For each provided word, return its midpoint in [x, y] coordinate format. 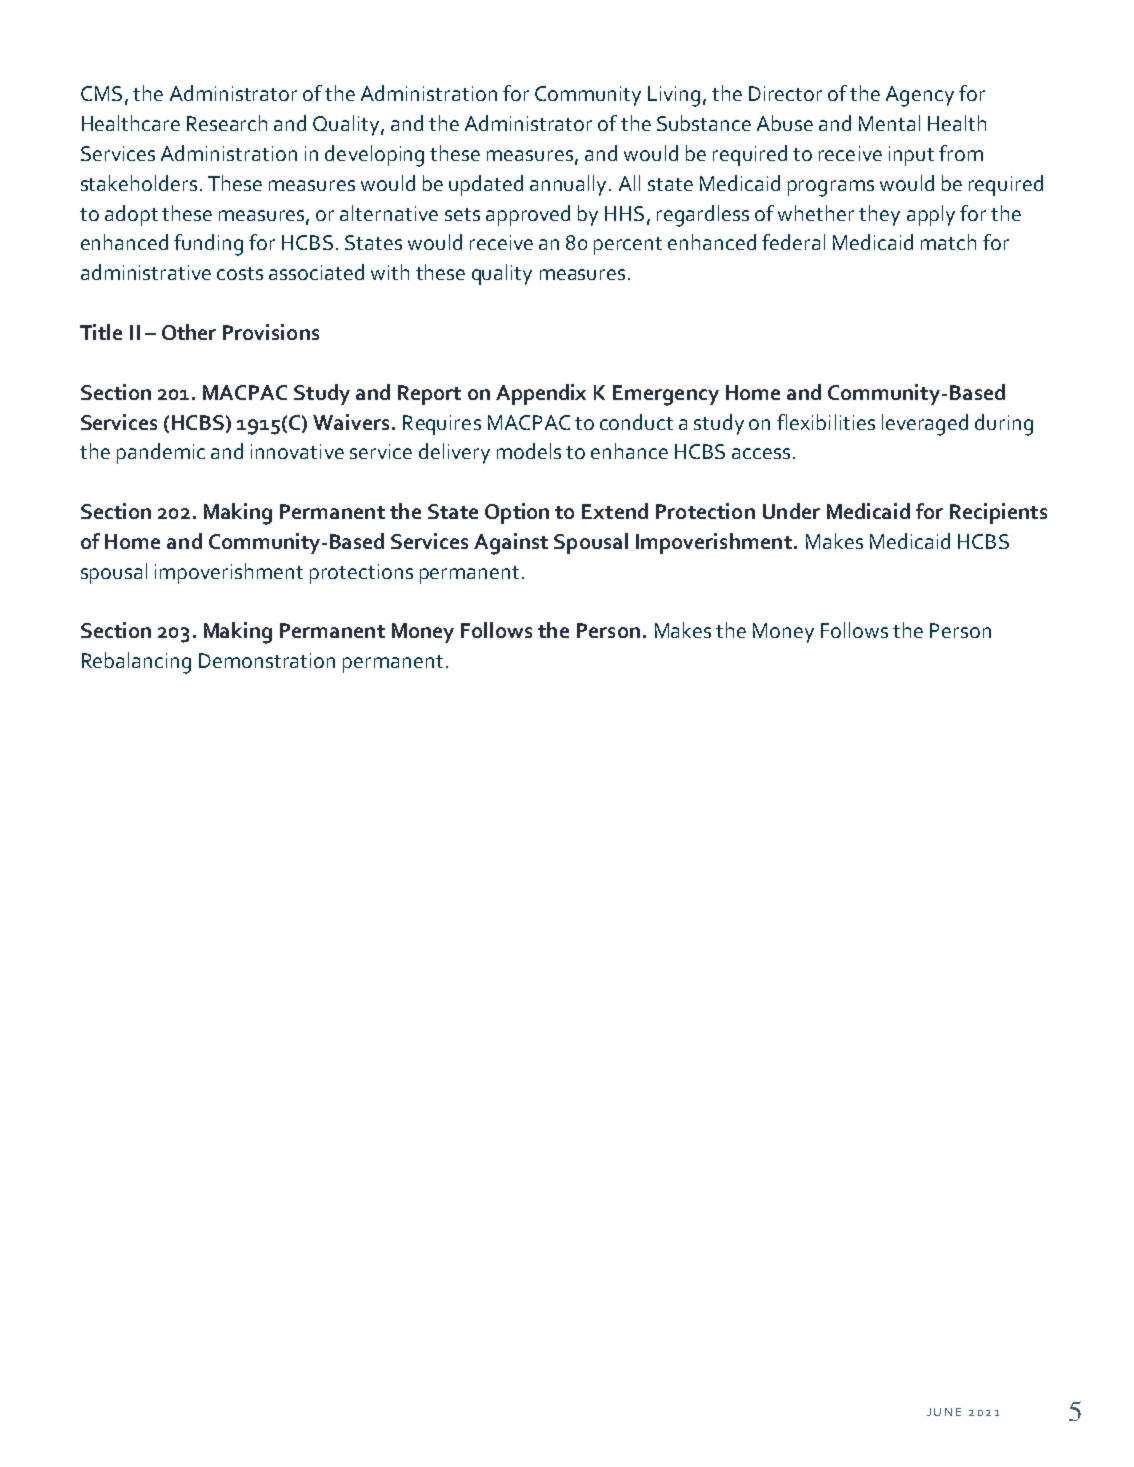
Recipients [998, 513]
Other [189, 332]
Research [227, 123]
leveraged [925, 425]
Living [674, 96]
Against [511, 544]
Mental [889, 123]
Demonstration [267, 660]
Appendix [541, 394]
